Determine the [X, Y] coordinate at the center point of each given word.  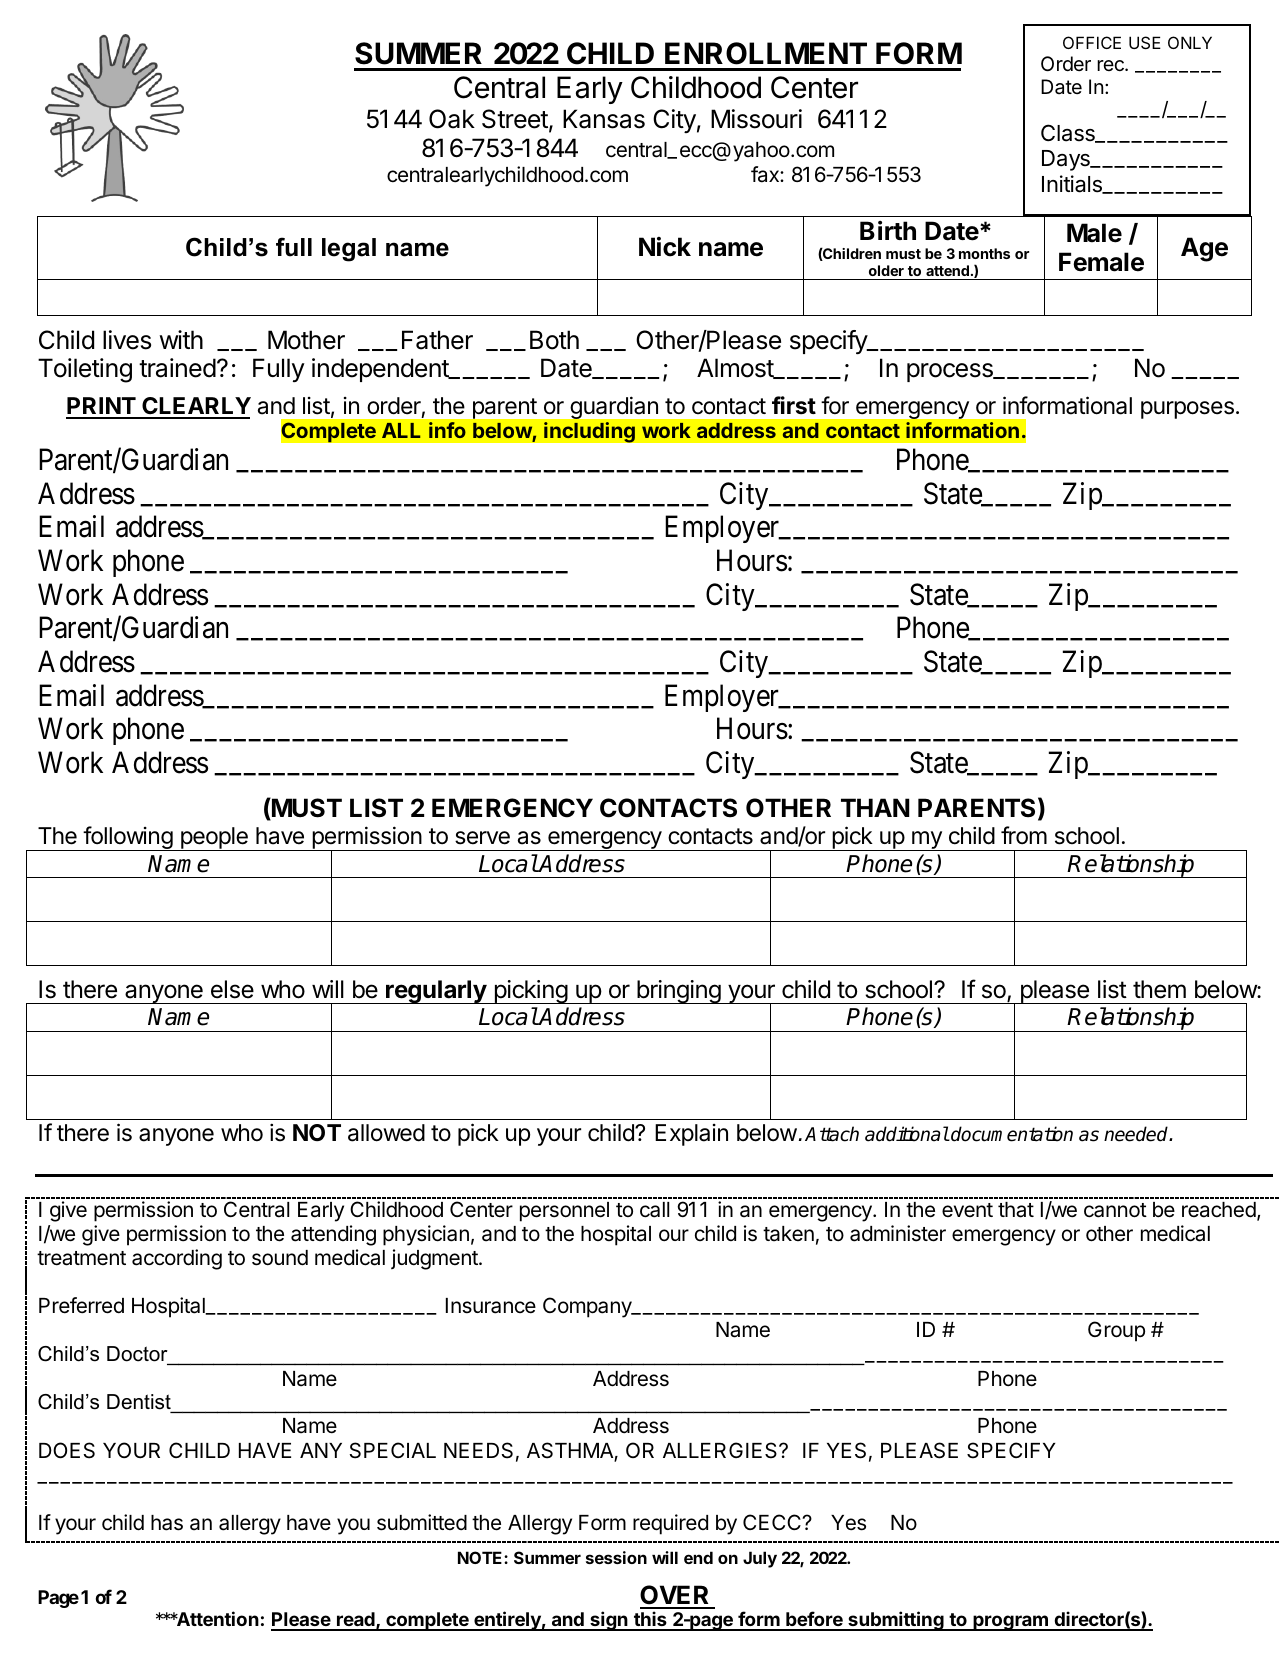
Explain [691, 1135]
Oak [452, 119]
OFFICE [1092, 42]
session [616, 1557]
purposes [1187, 410]
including [589, 432]
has [167, 1523]
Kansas [604, 119]
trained [177, 368]
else [232, 989]
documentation [1011, 1134]
